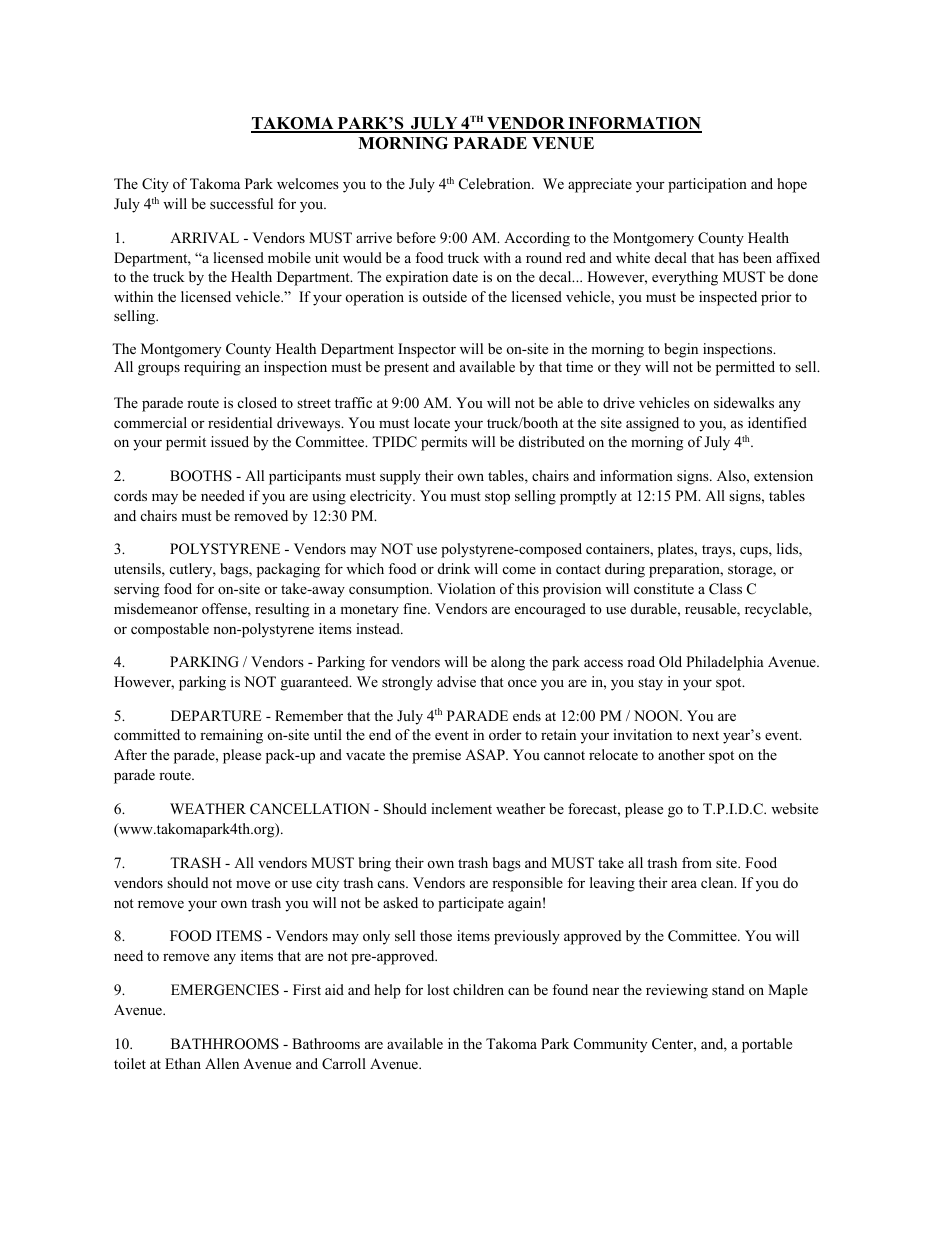 The image size is (952, 1233). Describe the element at coordinates (478, 989) in the document. I see `children` at that location.
